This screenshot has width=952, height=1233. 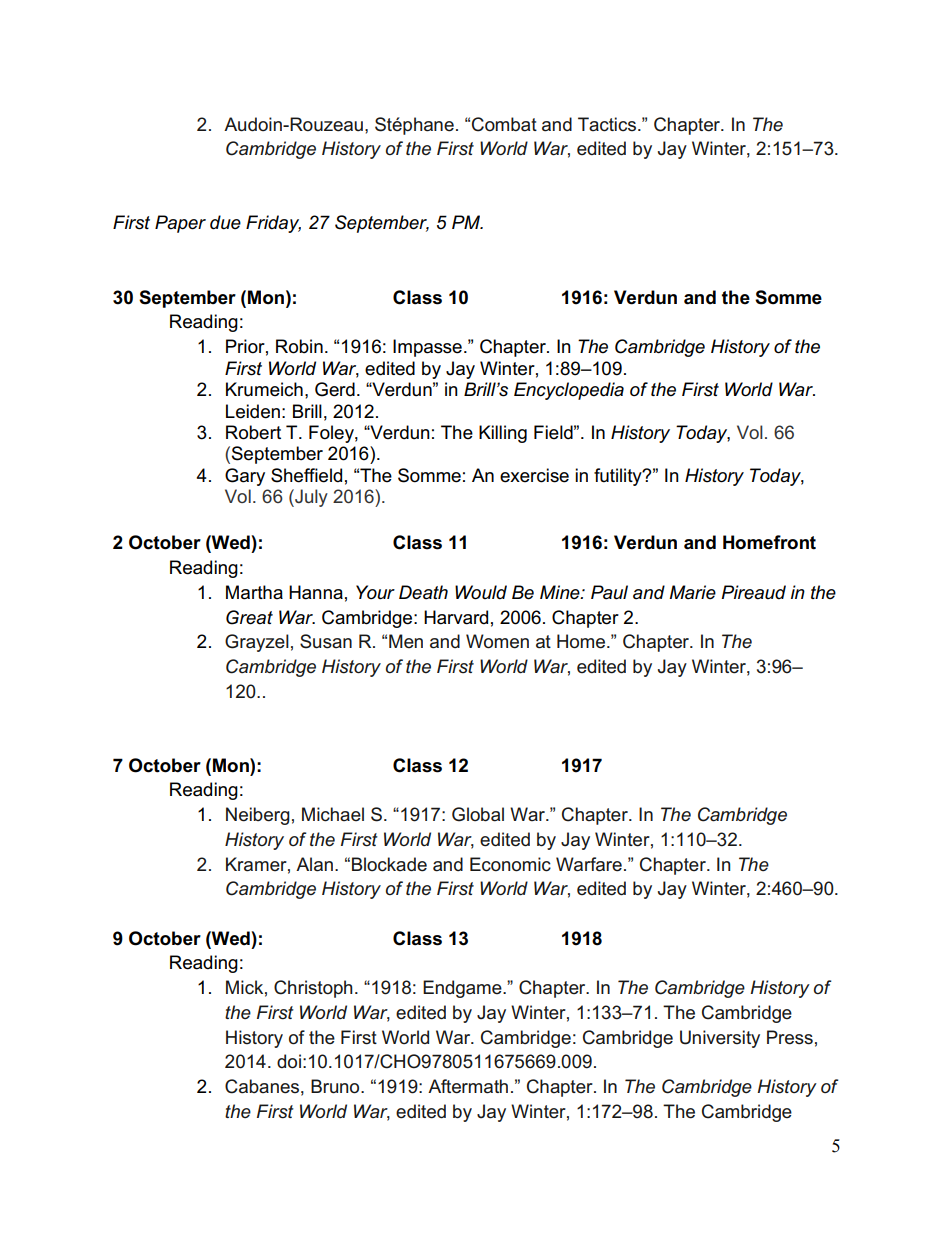 I want to click on Aftermath, so click(x=468, y=1086).
